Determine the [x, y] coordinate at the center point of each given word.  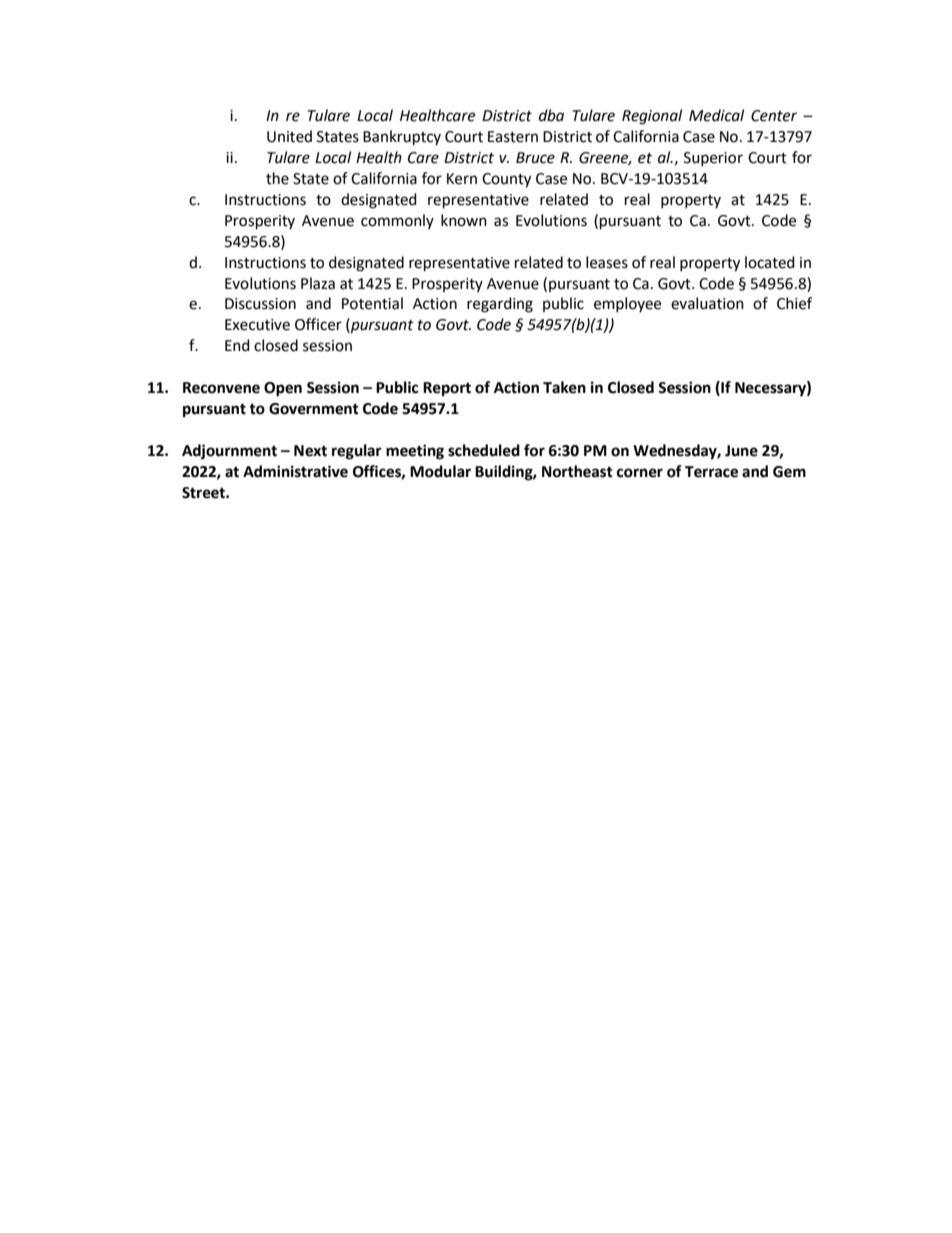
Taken [564, 387]
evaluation [707, 303]
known [464, 220]
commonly [397, 221]
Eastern [513, 137]
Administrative [295, 471]
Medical [716, 115]
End [237, 345]
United [289, 136]
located [770, 262]
